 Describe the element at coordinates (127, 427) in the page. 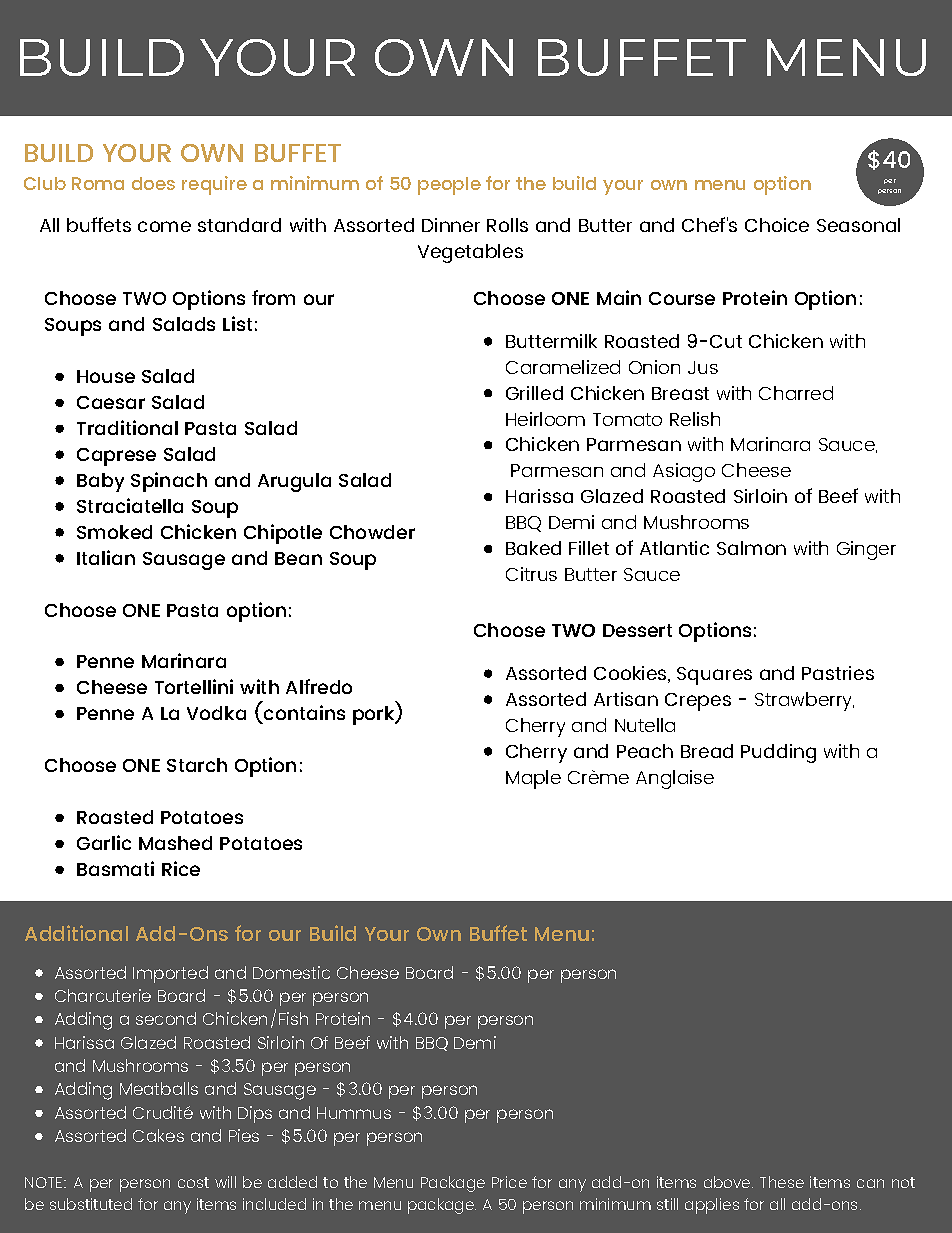

I see `Traditional` at that location.
